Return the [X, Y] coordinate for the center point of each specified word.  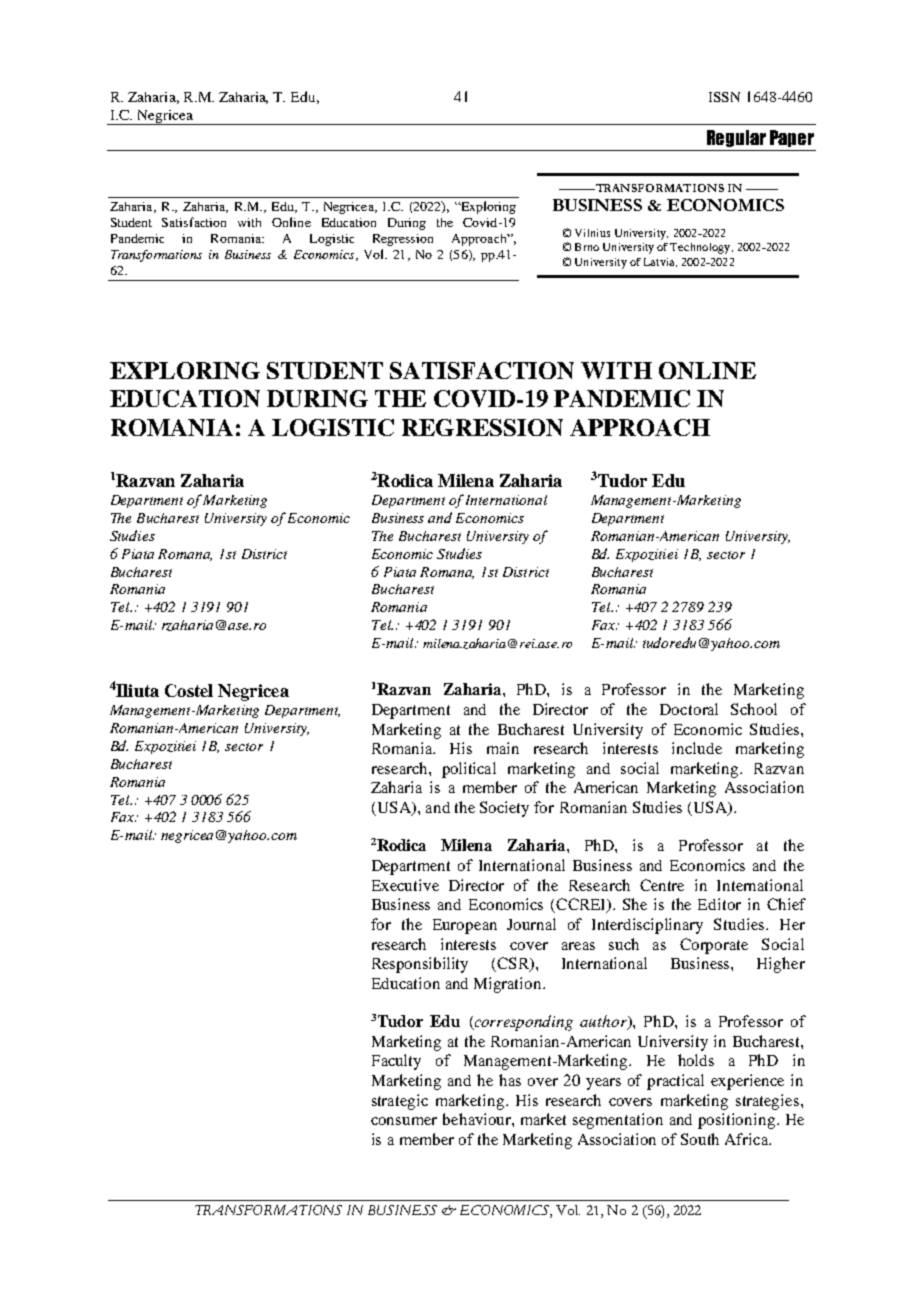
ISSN [724, 97]
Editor [719, 904]
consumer [404, 1121]
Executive [405, 885]
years [603, 1084]
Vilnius [592, 233]
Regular [736, 138]
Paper [792, 138]
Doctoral [689, 709]
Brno [587, 247]
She [635, 904]
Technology [701, 248]
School [754, 709]
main [503, 748]
